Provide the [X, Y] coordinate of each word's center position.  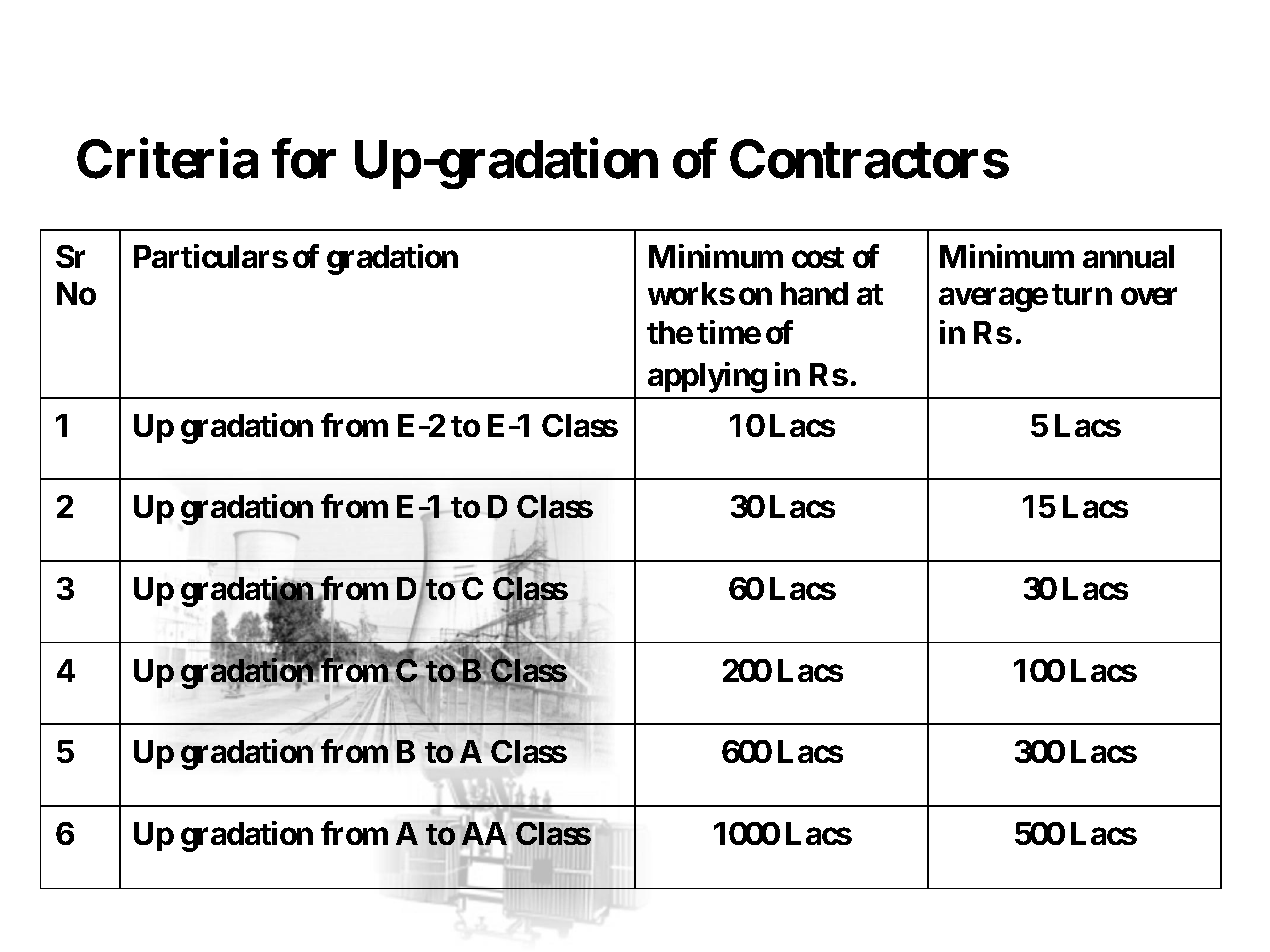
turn [1082, 294]
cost [818, 257]
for [304, 159]
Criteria [167, 159]
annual [1128, 256]
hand [814, 293]
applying [707, 377]
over [1149, 297]
